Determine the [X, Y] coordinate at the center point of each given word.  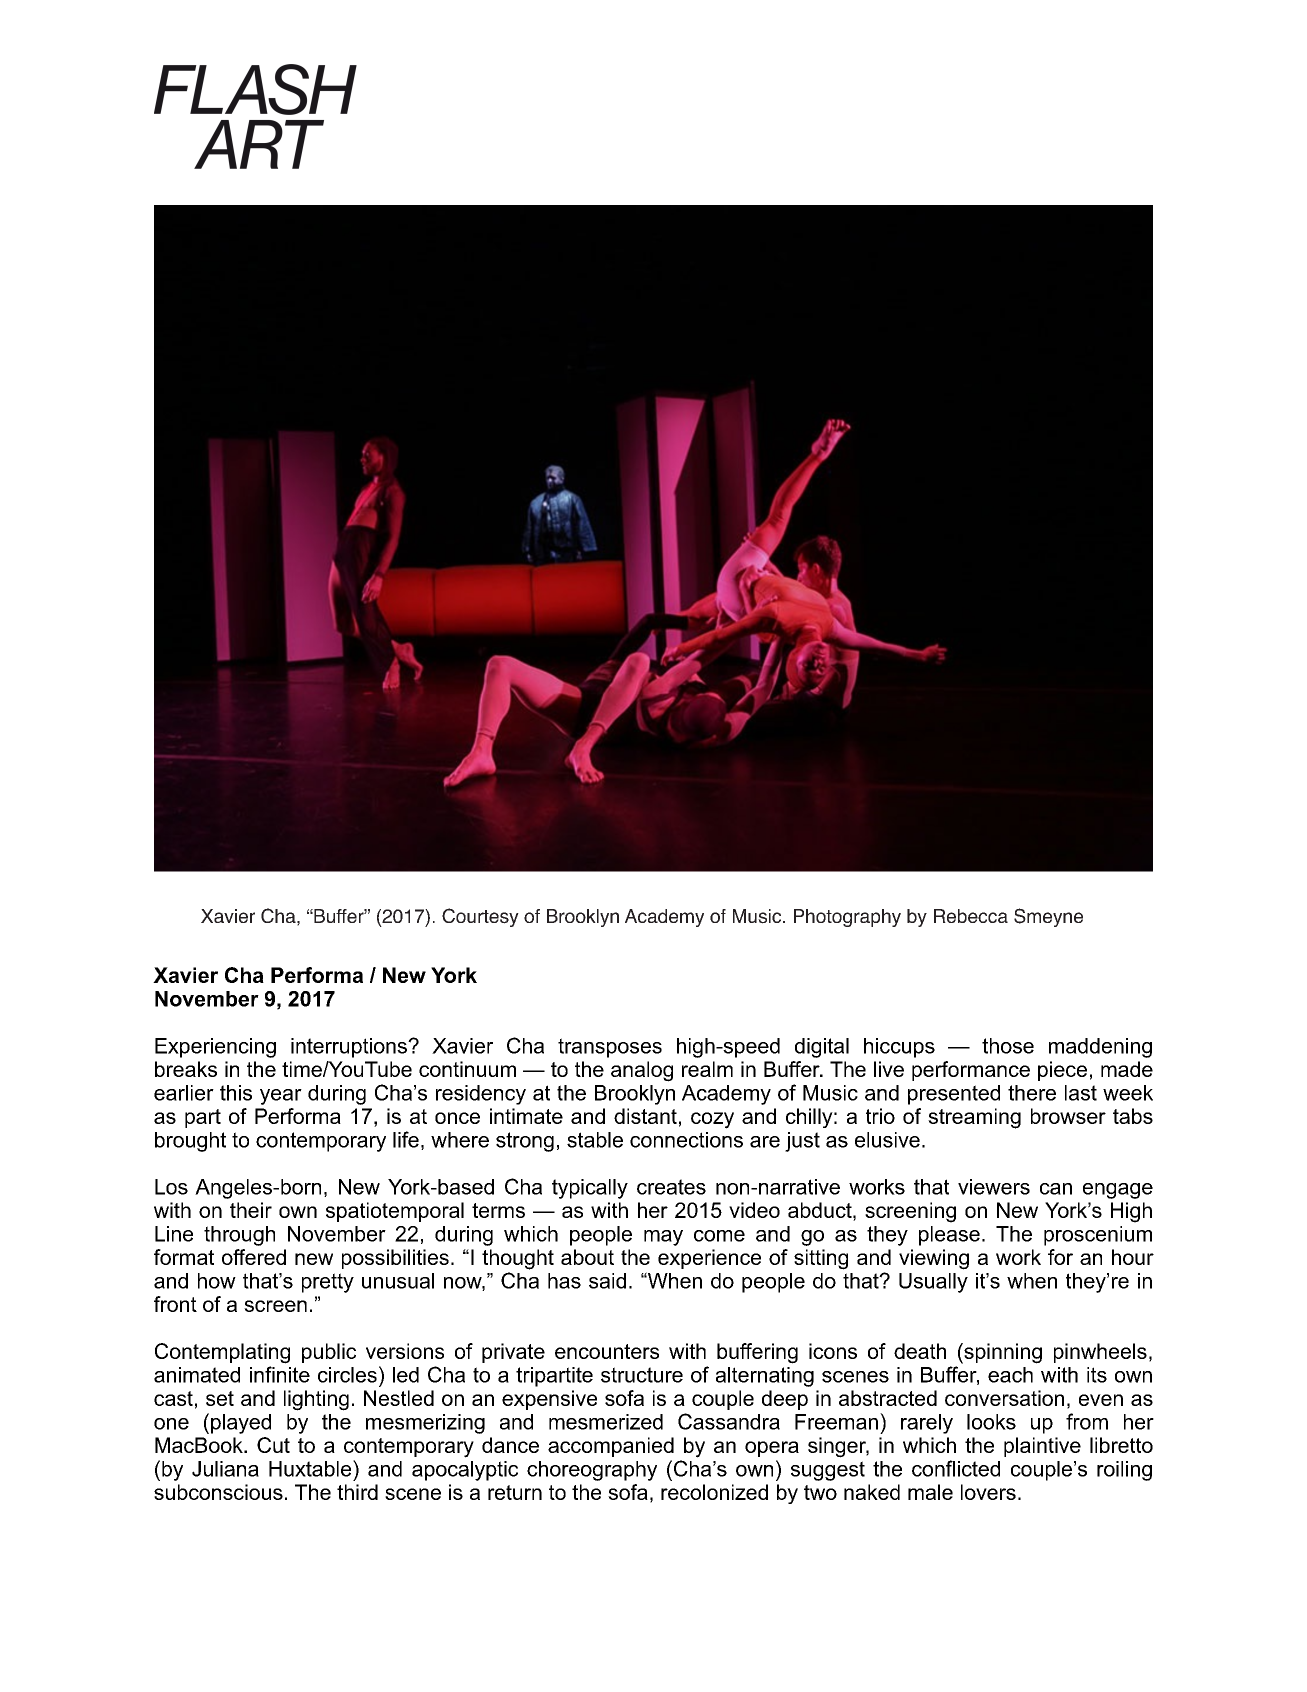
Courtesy [480, 917]
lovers [988, 1492]
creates [671, 1187]
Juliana [225, 1469]
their [251, 1210]
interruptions [350, 1048]
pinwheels [1100, 1353]
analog [642, 1071]
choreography [592, 1471]
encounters [607, 1351]
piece [1062, 1071]
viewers [994, 1187]
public [329, 1353]
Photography [847, 918]
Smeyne [1048, 917]
